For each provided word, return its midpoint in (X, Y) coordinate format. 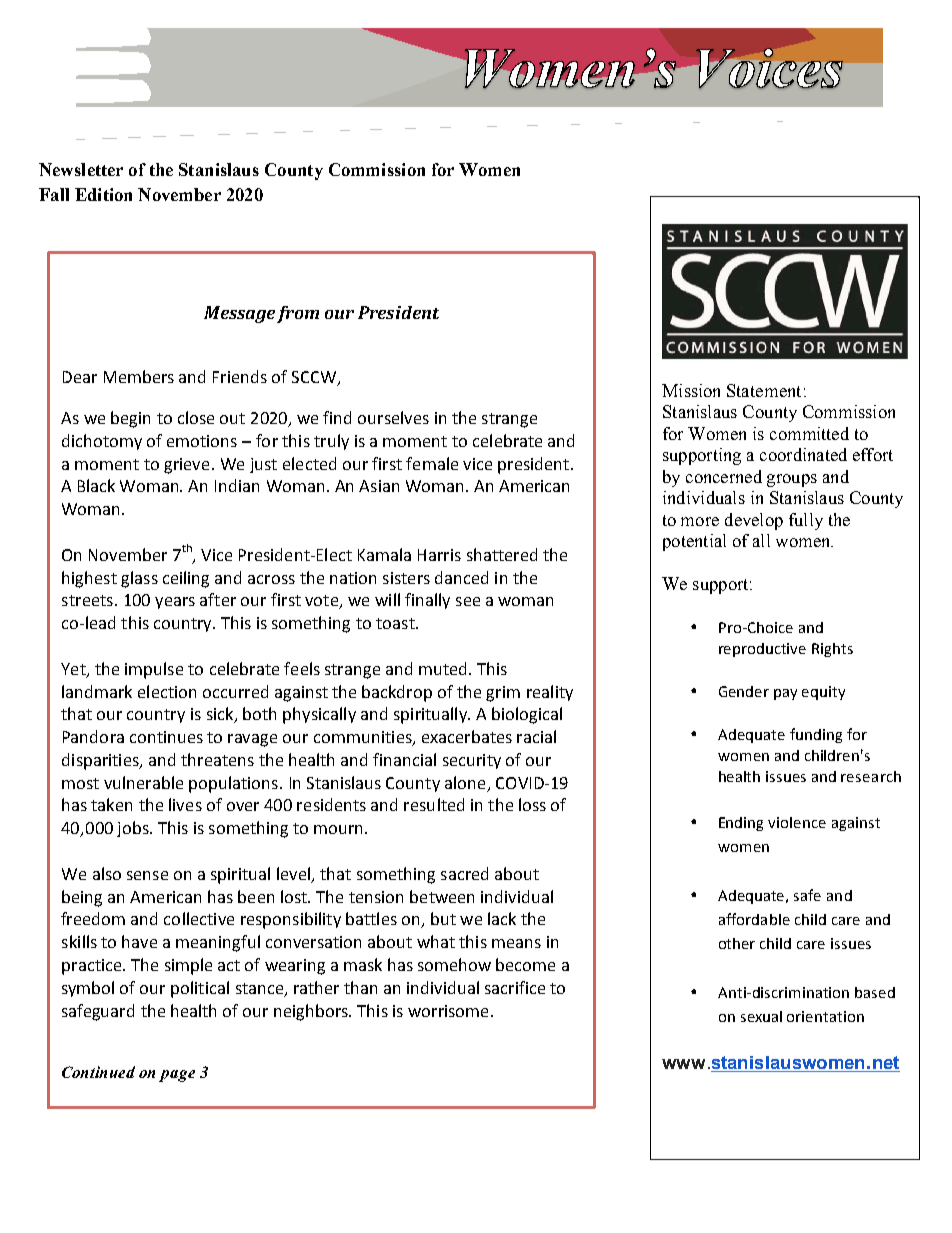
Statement (764, 390)
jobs (134, 829)
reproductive (762, 650)
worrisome (448, 1011)
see (468, 601)
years (175, 603)
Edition (103, 194)
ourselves (393, 417)
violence (797, 822)
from (298, 314)
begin (130, 419)
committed (809, 433)
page (177, 1076)
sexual (761, 1016)
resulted (434, 804)
